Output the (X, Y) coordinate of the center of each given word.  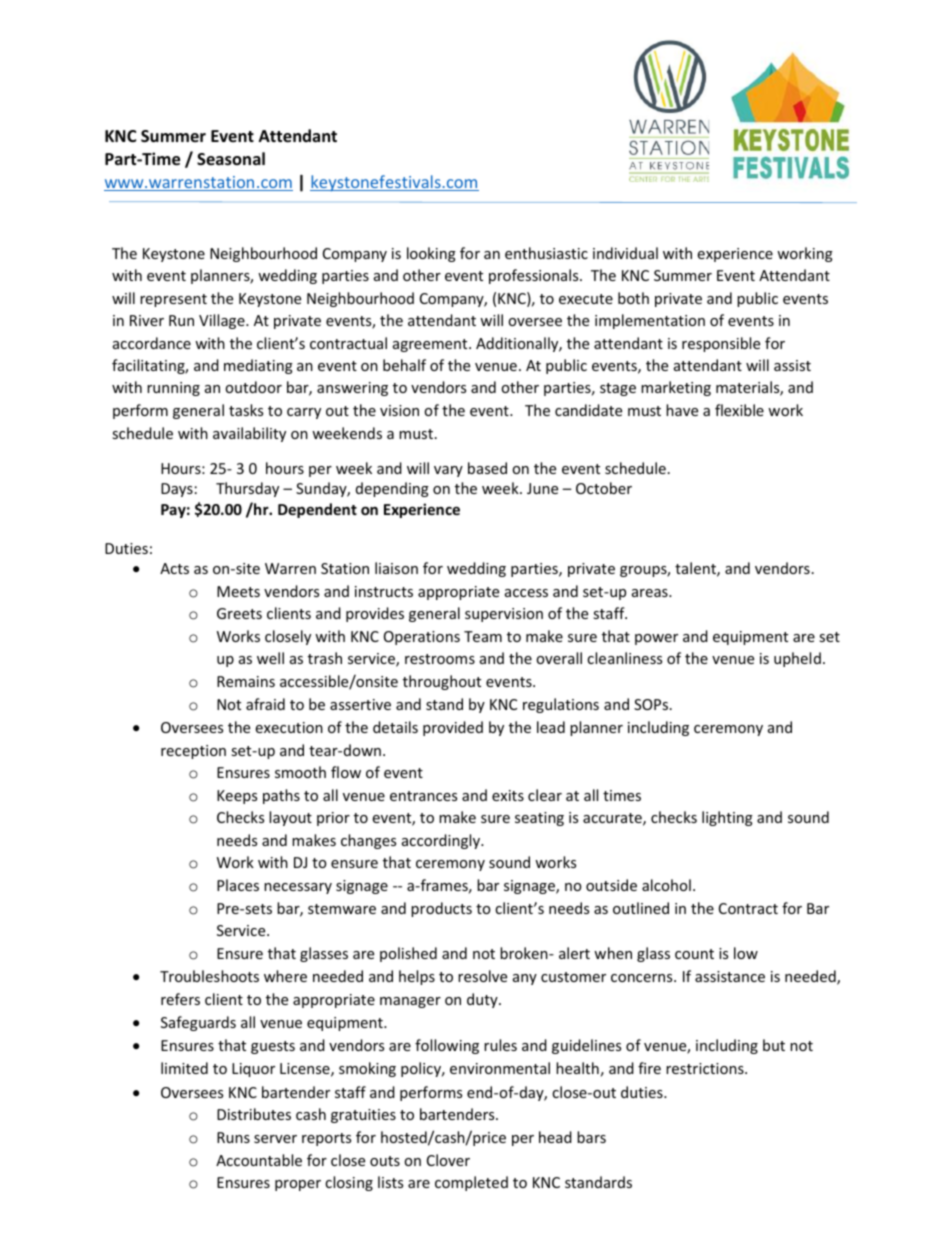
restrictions (706, 1068)
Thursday (247, 489)
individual (625, 253)
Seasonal (231, 159)
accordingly (442, 841)
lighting (727, 818)
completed (471, 1183)
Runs (233, 1137)
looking (431, 254)
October (604, 488)
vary (448, 471)
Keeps (237, 797)
